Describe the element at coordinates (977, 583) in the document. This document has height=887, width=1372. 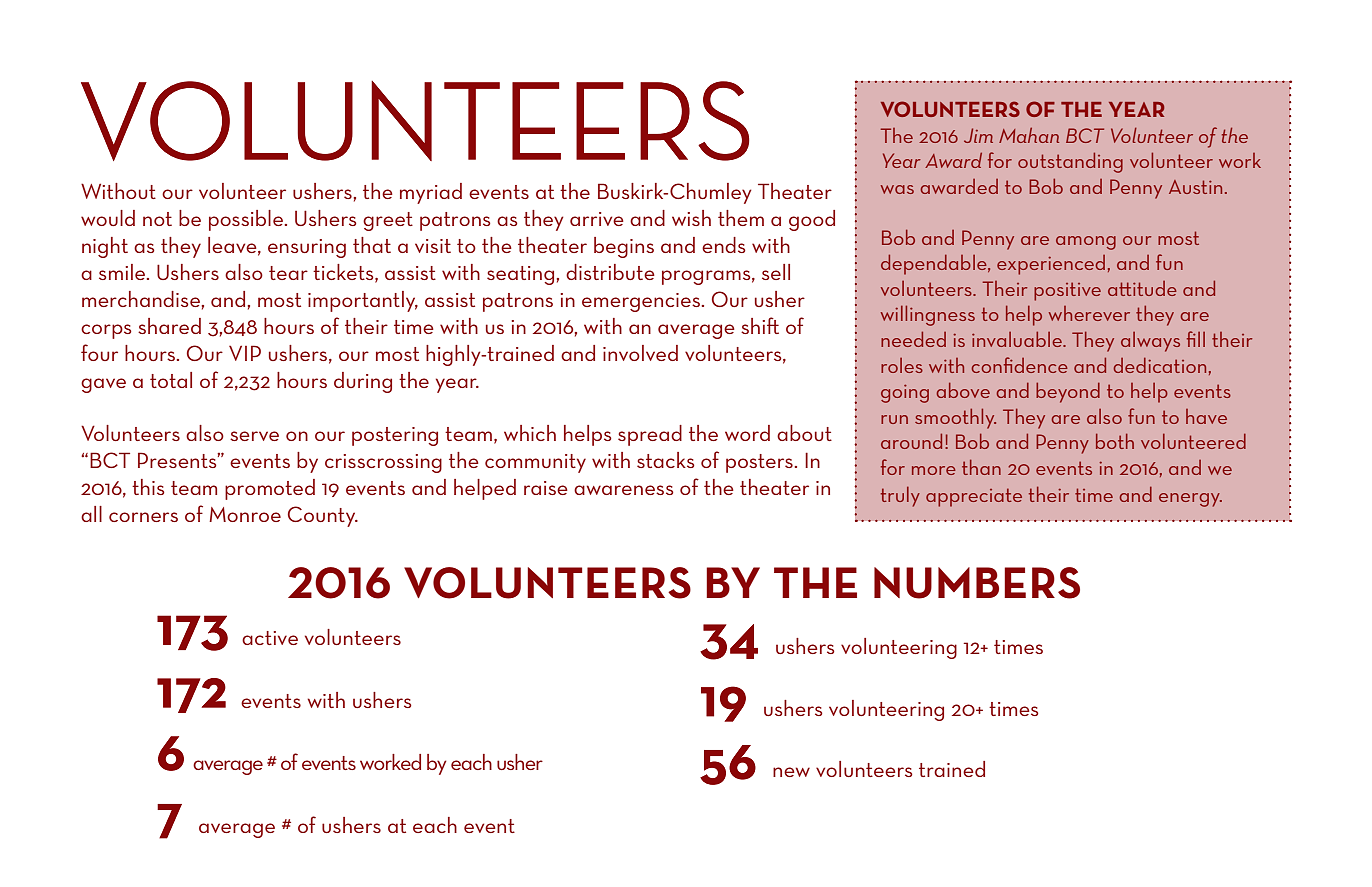
I see `Numbers` at that location.
